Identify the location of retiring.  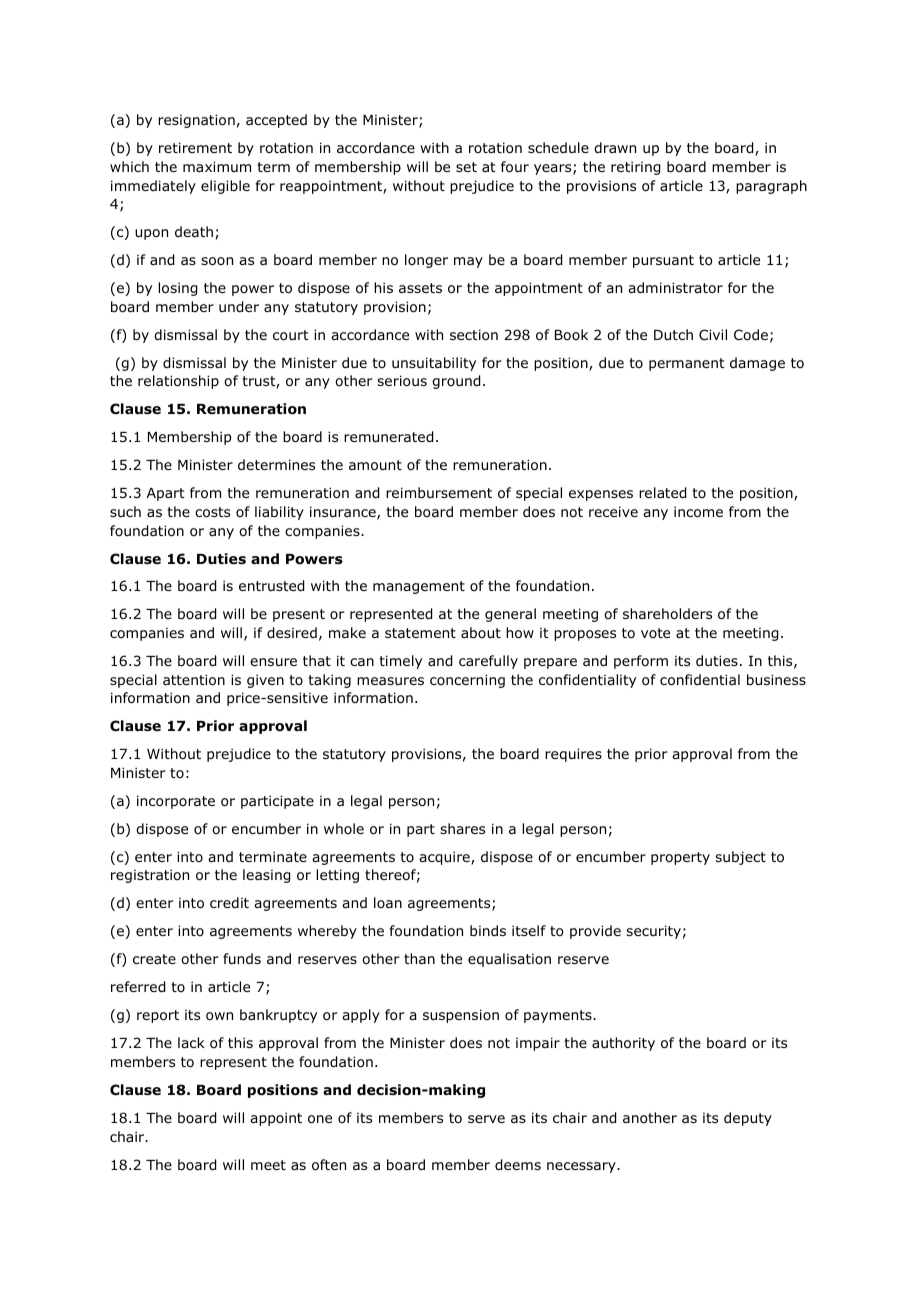
(635, 168).
